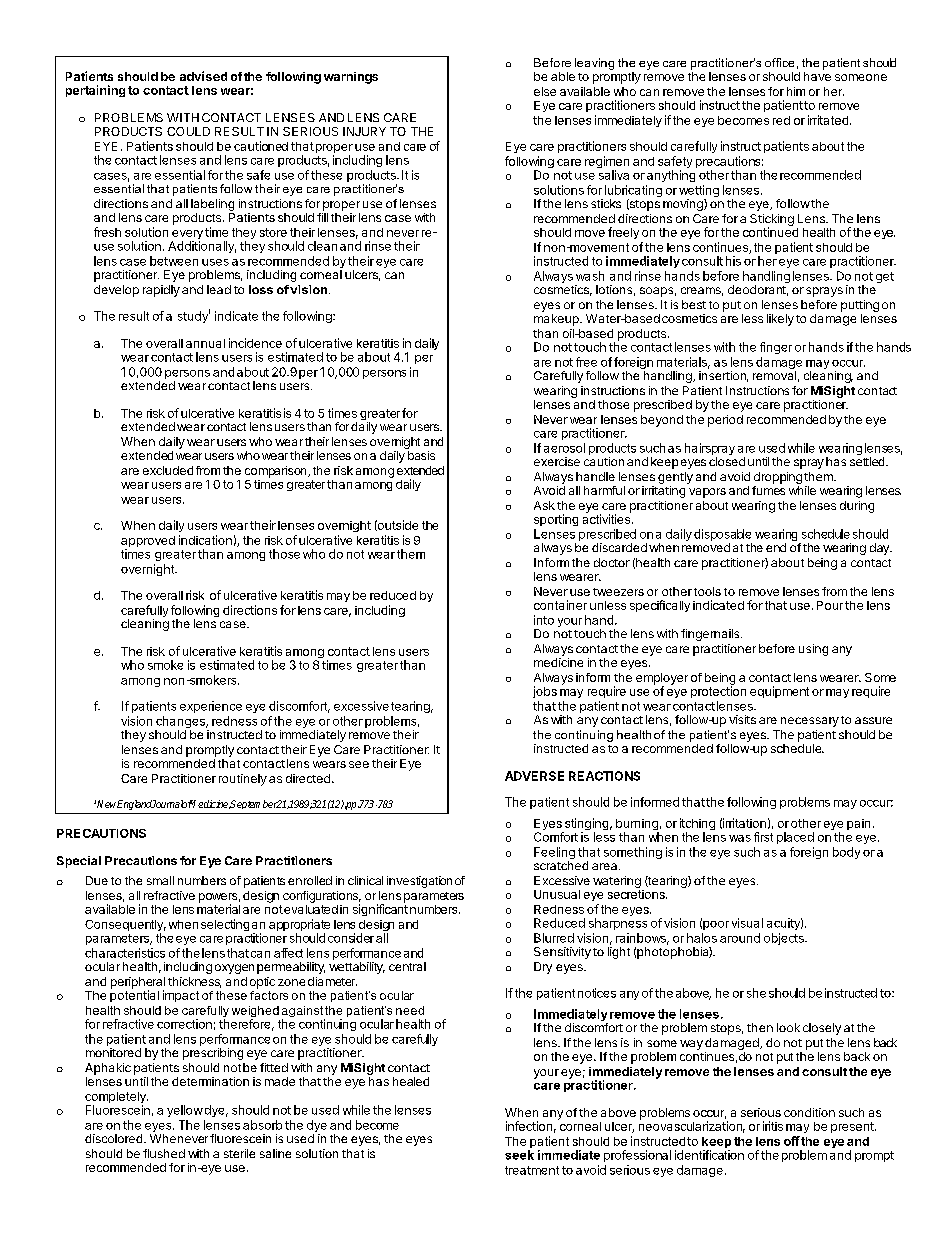  What do you see at coordinates (830, 605) in the screenshot?
I see `Pour` at bounding box center [830, 605].
